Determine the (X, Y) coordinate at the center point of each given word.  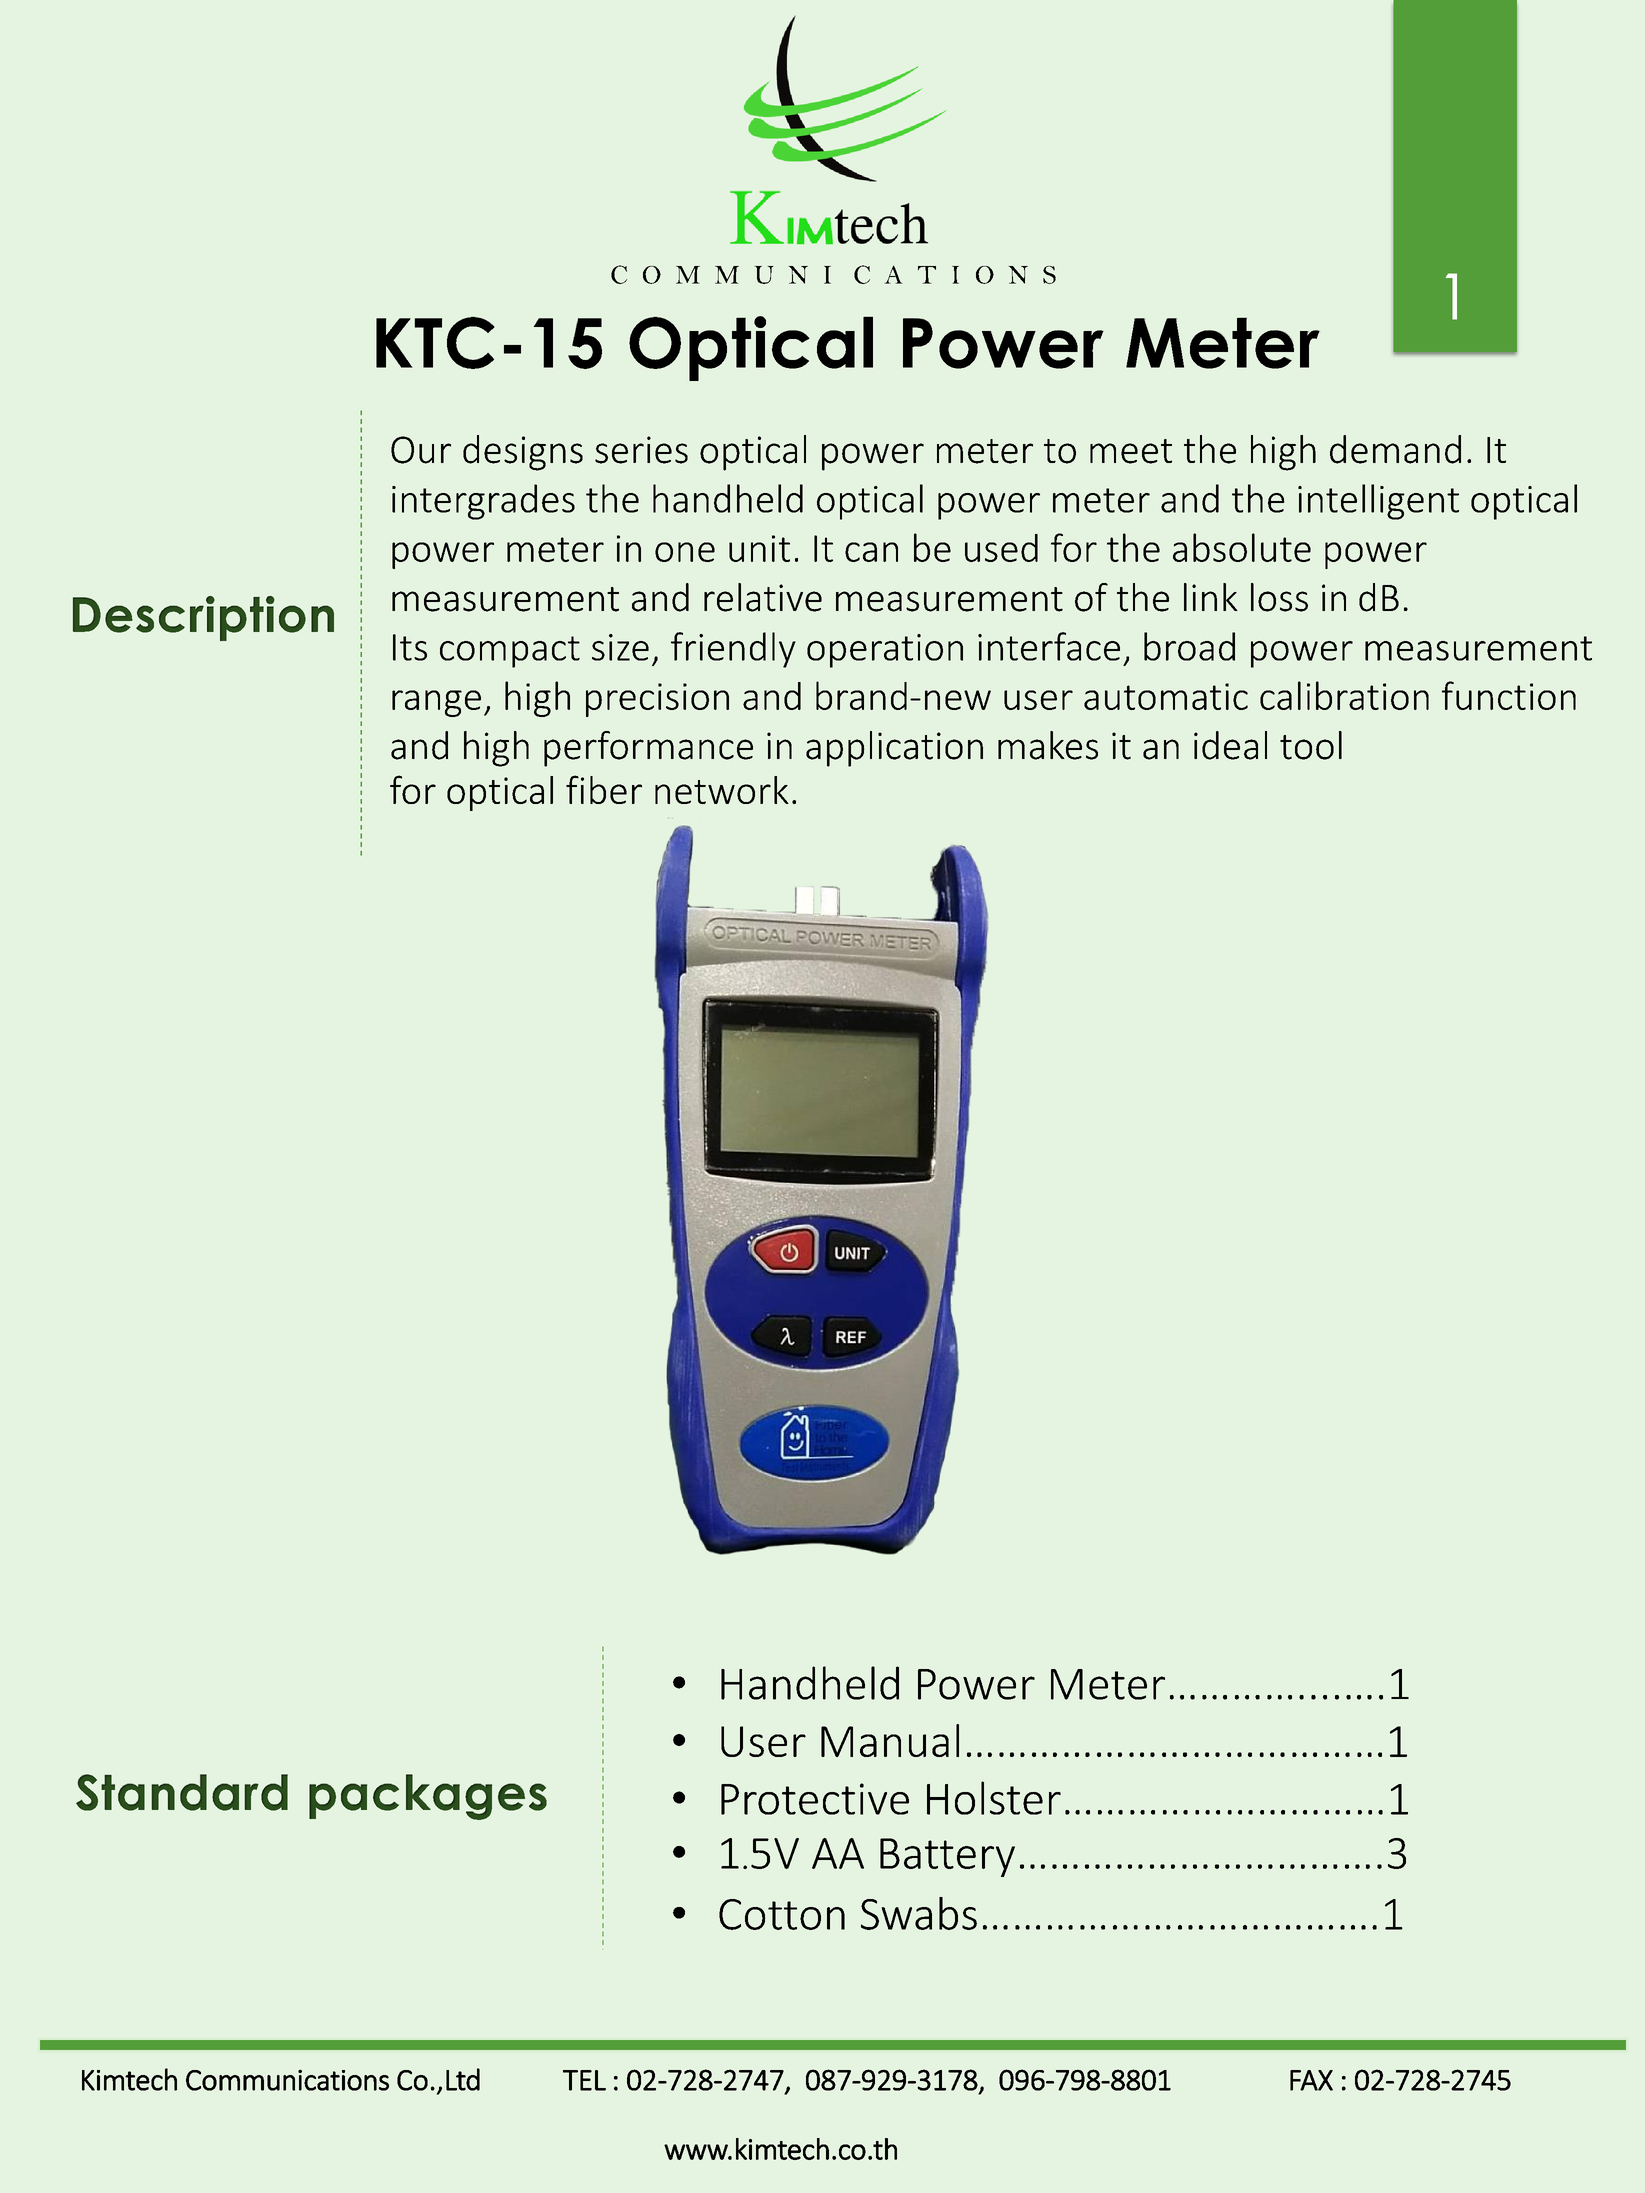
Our (421, 450)
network (722, 790)
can (871, 552)
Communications (287, 2080)
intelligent (1378, 502)
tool (1311, 745)
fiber (604, 789)
